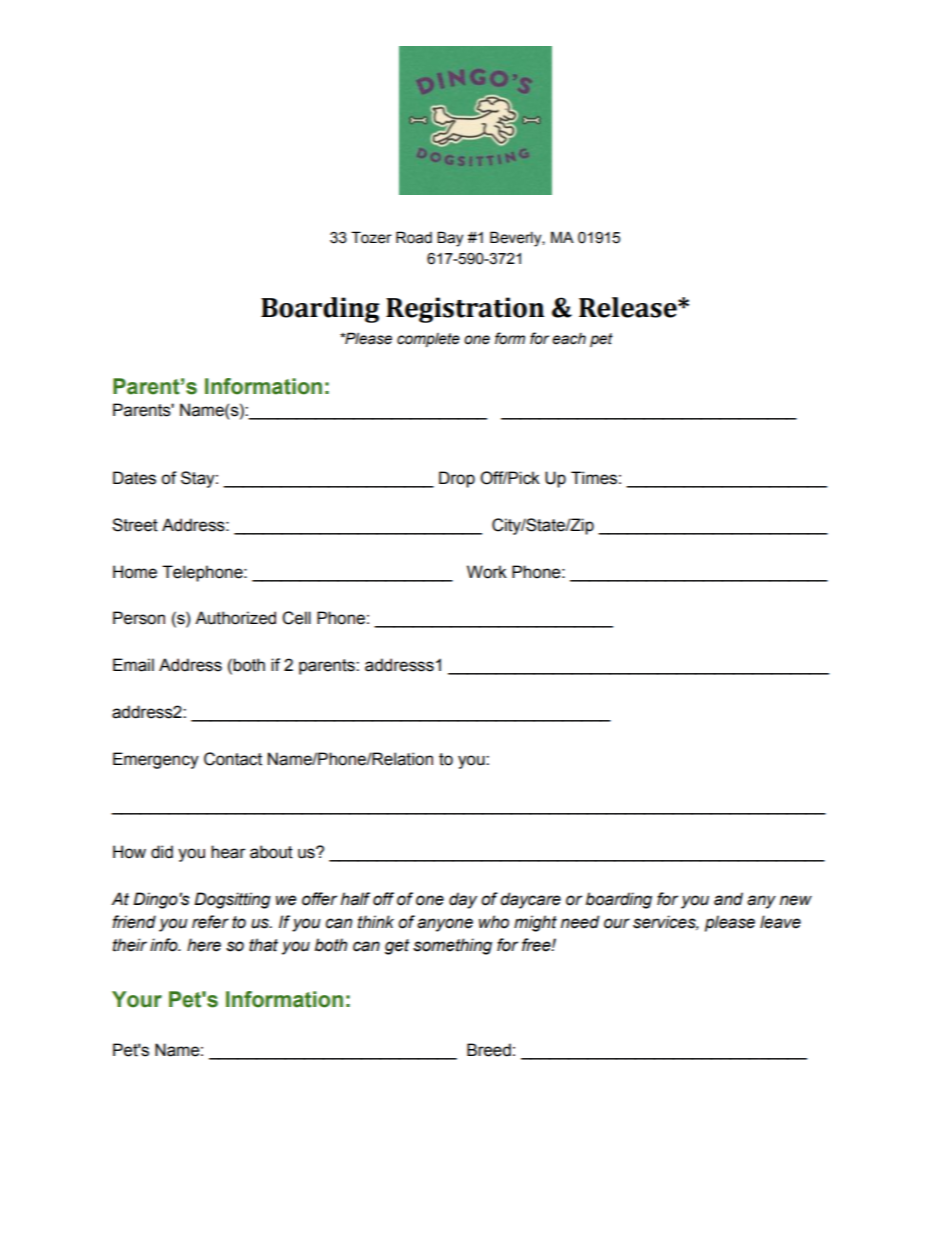 The height and width of the screenshot is (1233, 952). I want to click on leave, so click(780, 922).
